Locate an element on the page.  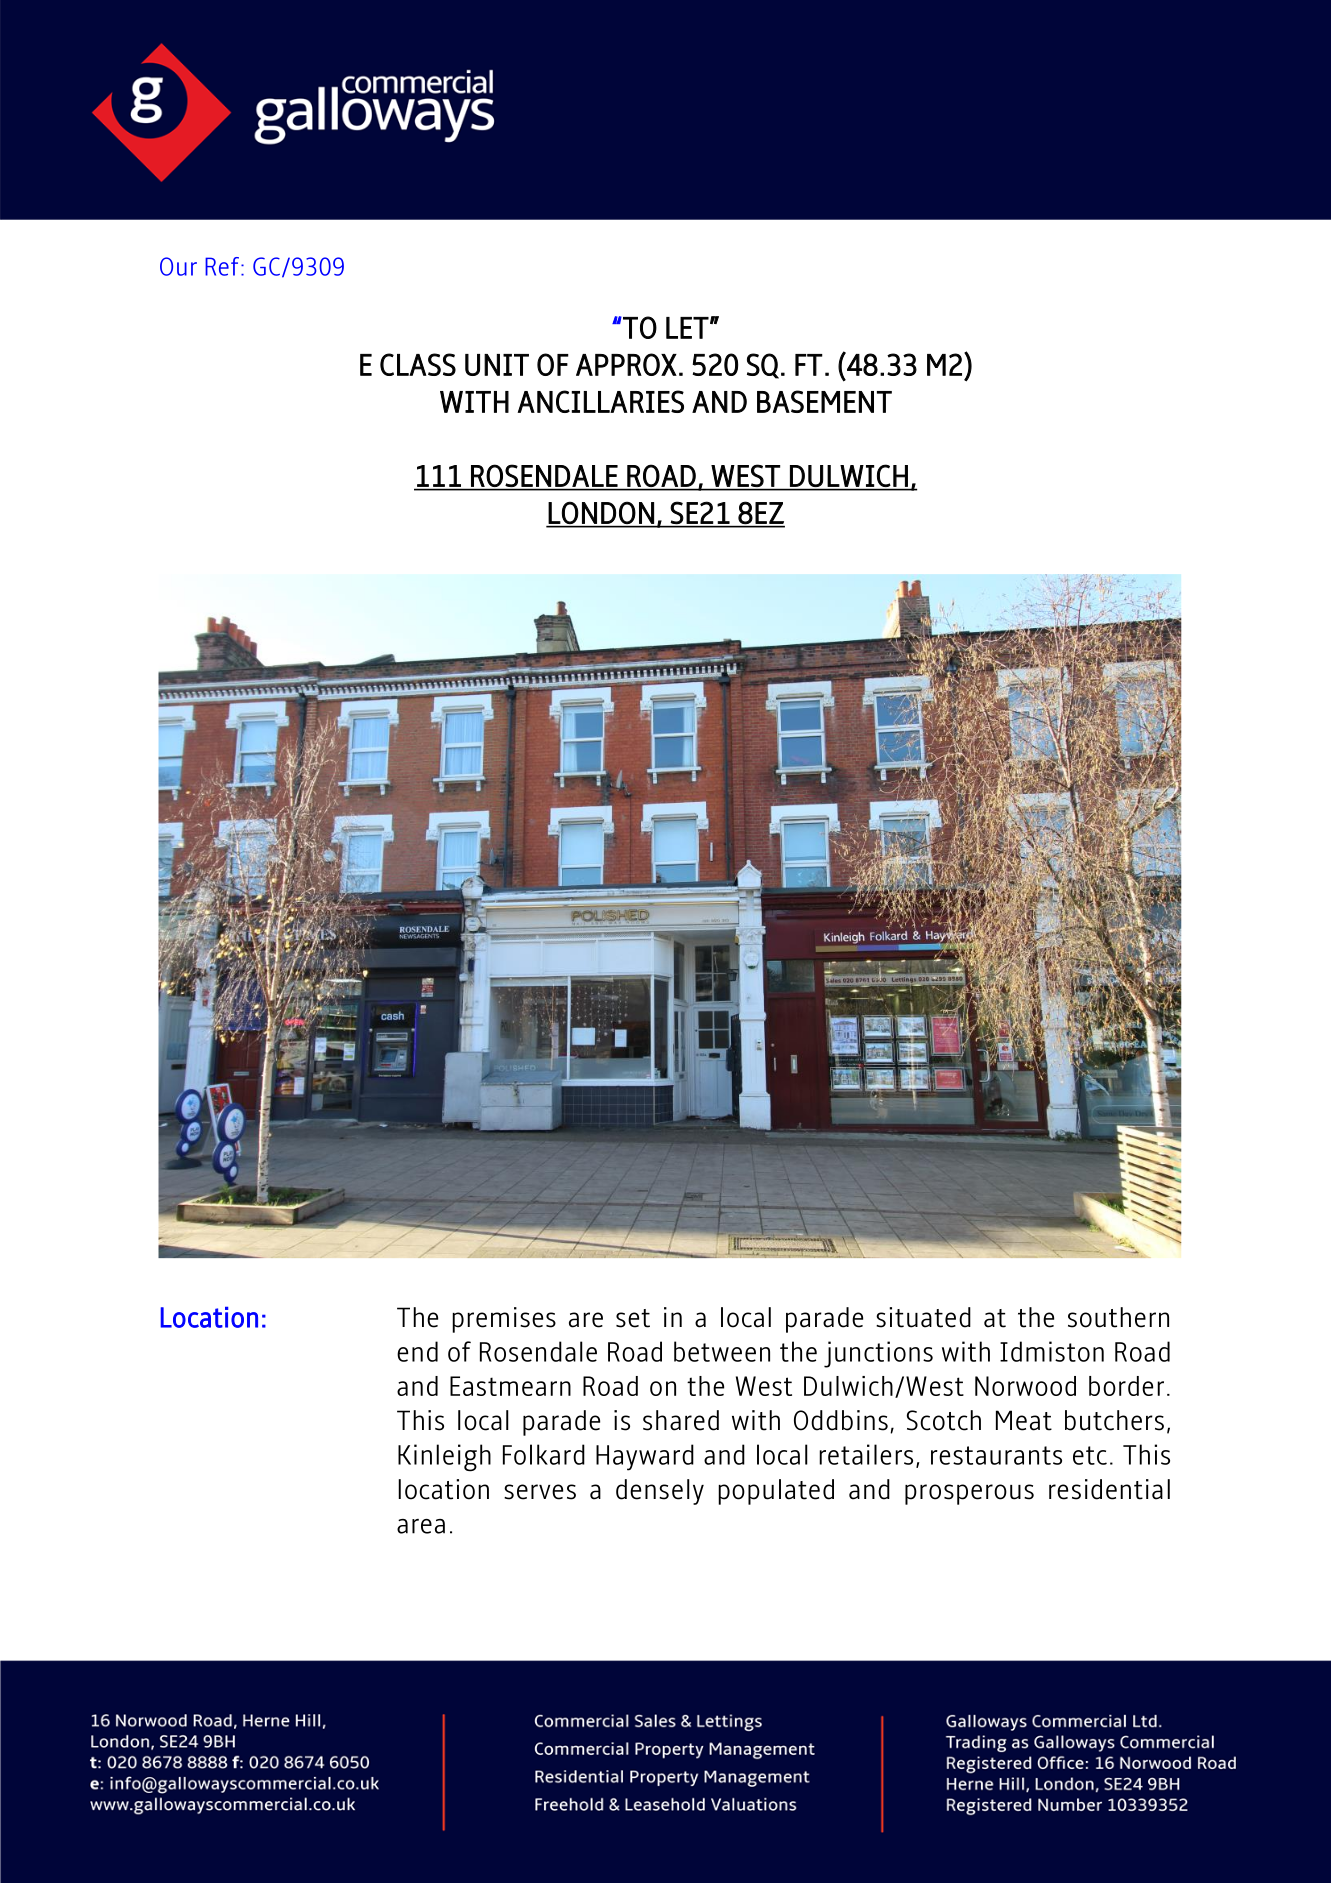
BASEMENT is located at coordinates (824, 401).
